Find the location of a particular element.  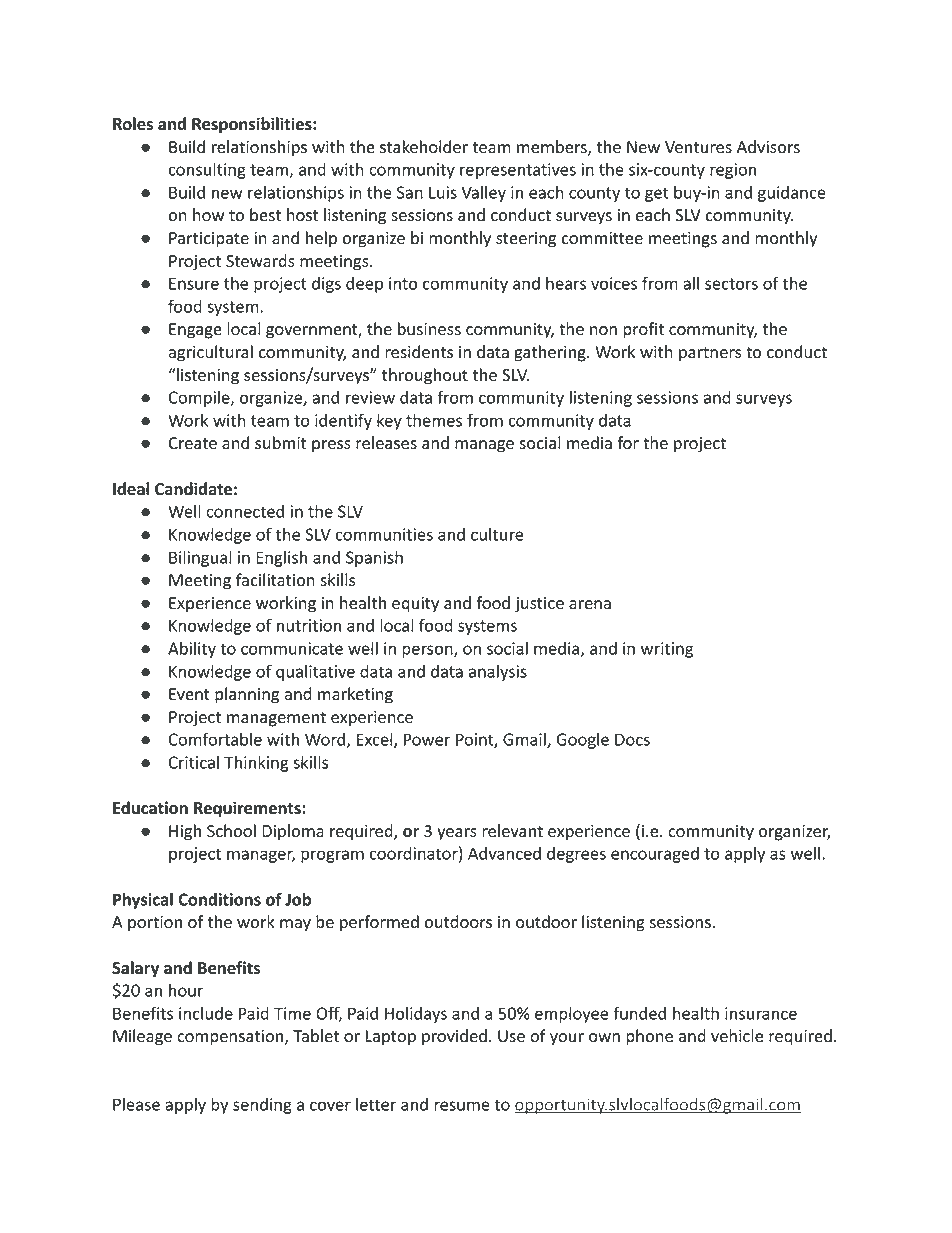

consulting is located at coordinates (207, 170).
